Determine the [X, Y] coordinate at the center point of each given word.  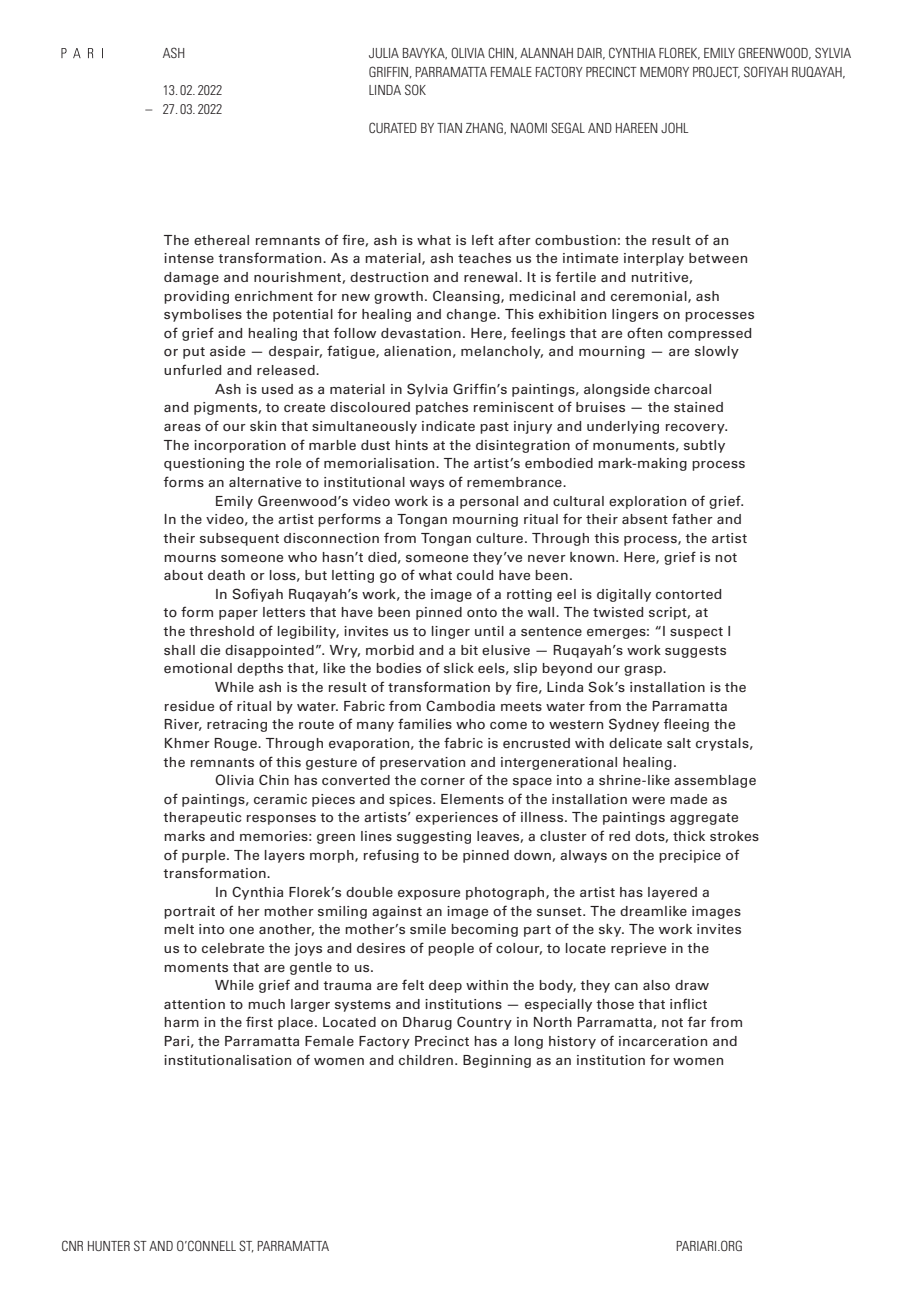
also [656, 985]
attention [194, 1004]
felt [413, 984]
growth [398, 297]
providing [196, 297]
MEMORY [664, 71]
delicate [635, 743]
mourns [190, 559]
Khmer [187, 743]
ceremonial [650, 297]
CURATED [393, 127]
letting [353, 576]
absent [645, 519]
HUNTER [109, 1246]
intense [189, 258]
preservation [422, 763]
